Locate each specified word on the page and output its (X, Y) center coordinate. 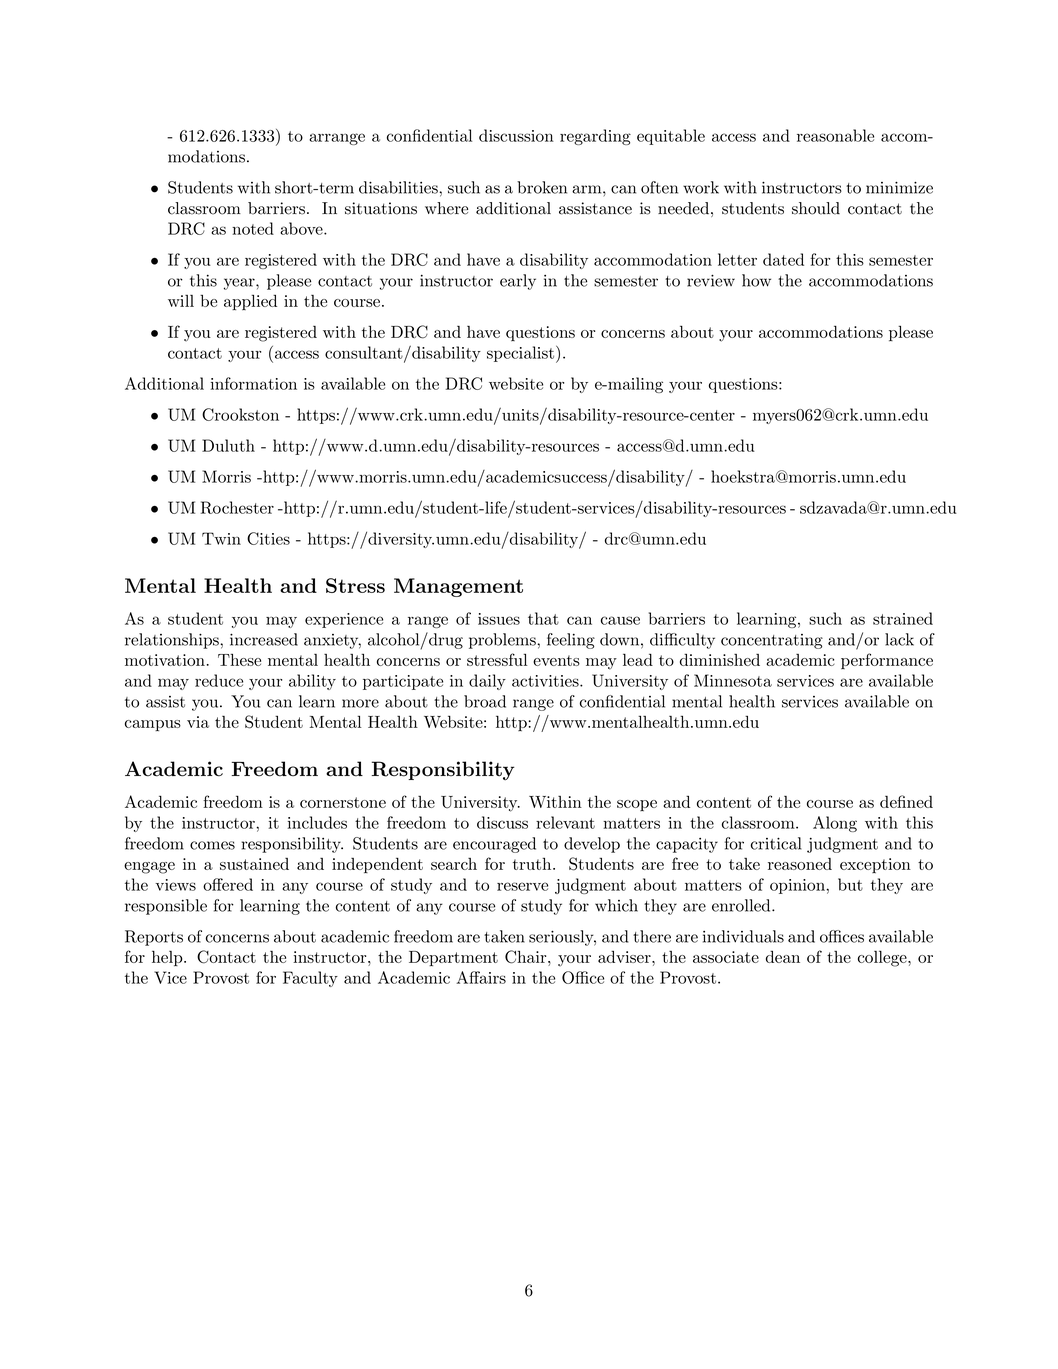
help (168, 958)
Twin (221, 538)
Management (458, 587)
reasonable (835, 135)
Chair (525, 957)
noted (253, 228)
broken (542, 187)
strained (903, 618)
